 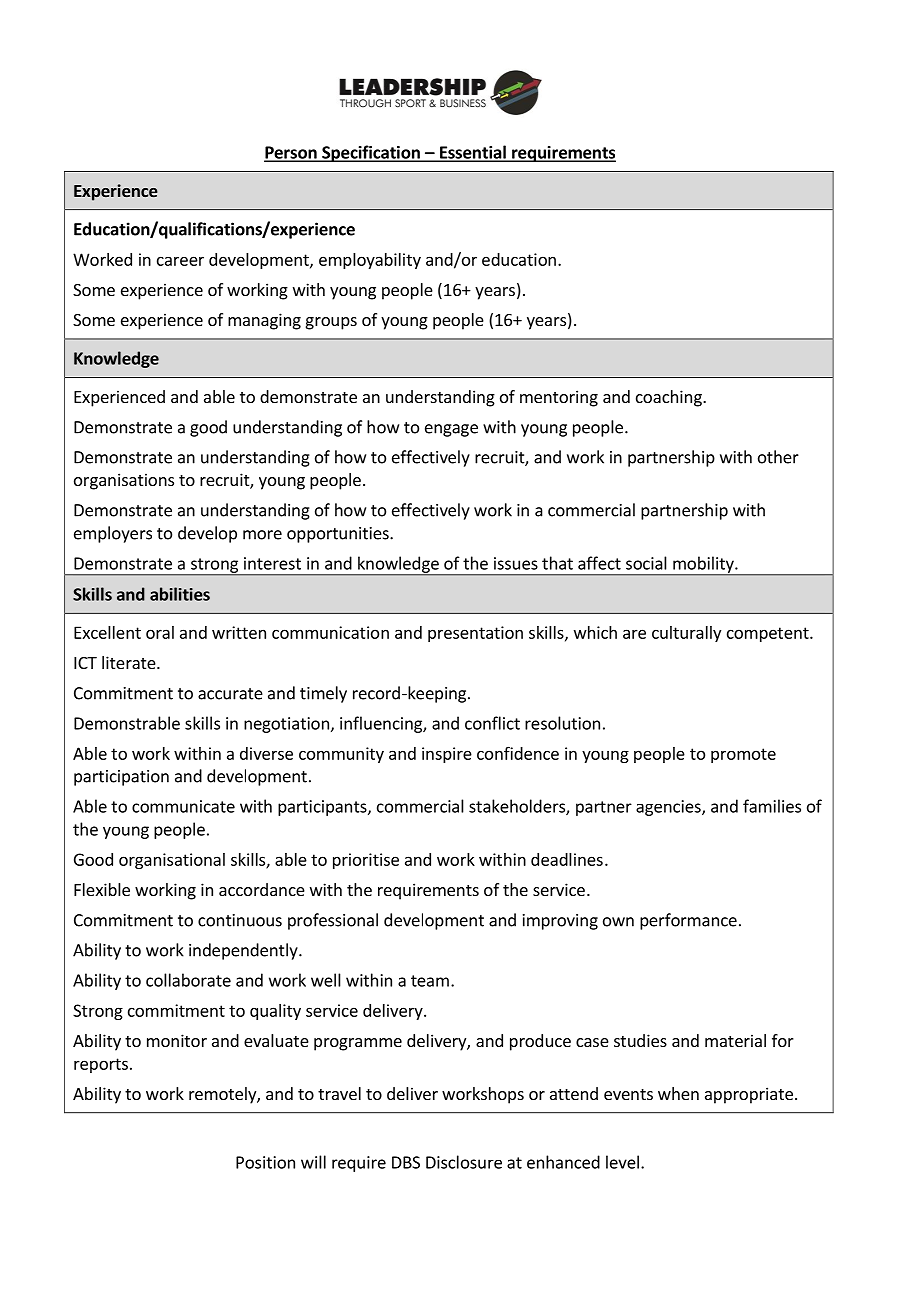 I want to click on career, so click(x=180, y=261).
